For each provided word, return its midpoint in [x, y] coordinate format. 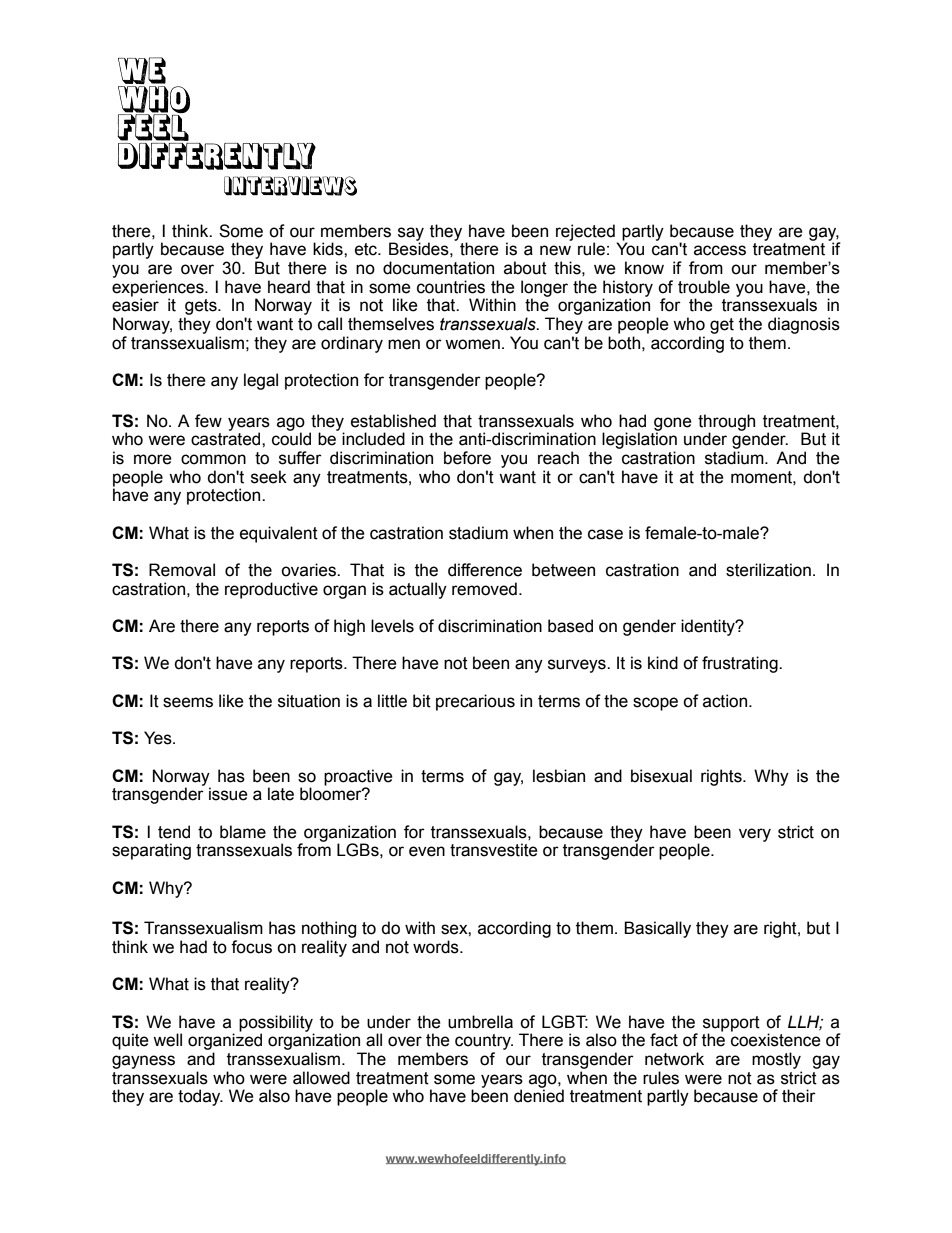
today [200, 1097]
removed [484, 589]
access [720, 250]
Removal [182, 570]
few [208, 421]
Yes [159, 738]
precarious [475, 702]
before [467, 458]
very [755, 835]
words [437, 947]
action [726, 701]
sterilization [768, 570]
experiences [159, 289]
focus [251, 947]
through [726, 423]
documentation [438, 268]
